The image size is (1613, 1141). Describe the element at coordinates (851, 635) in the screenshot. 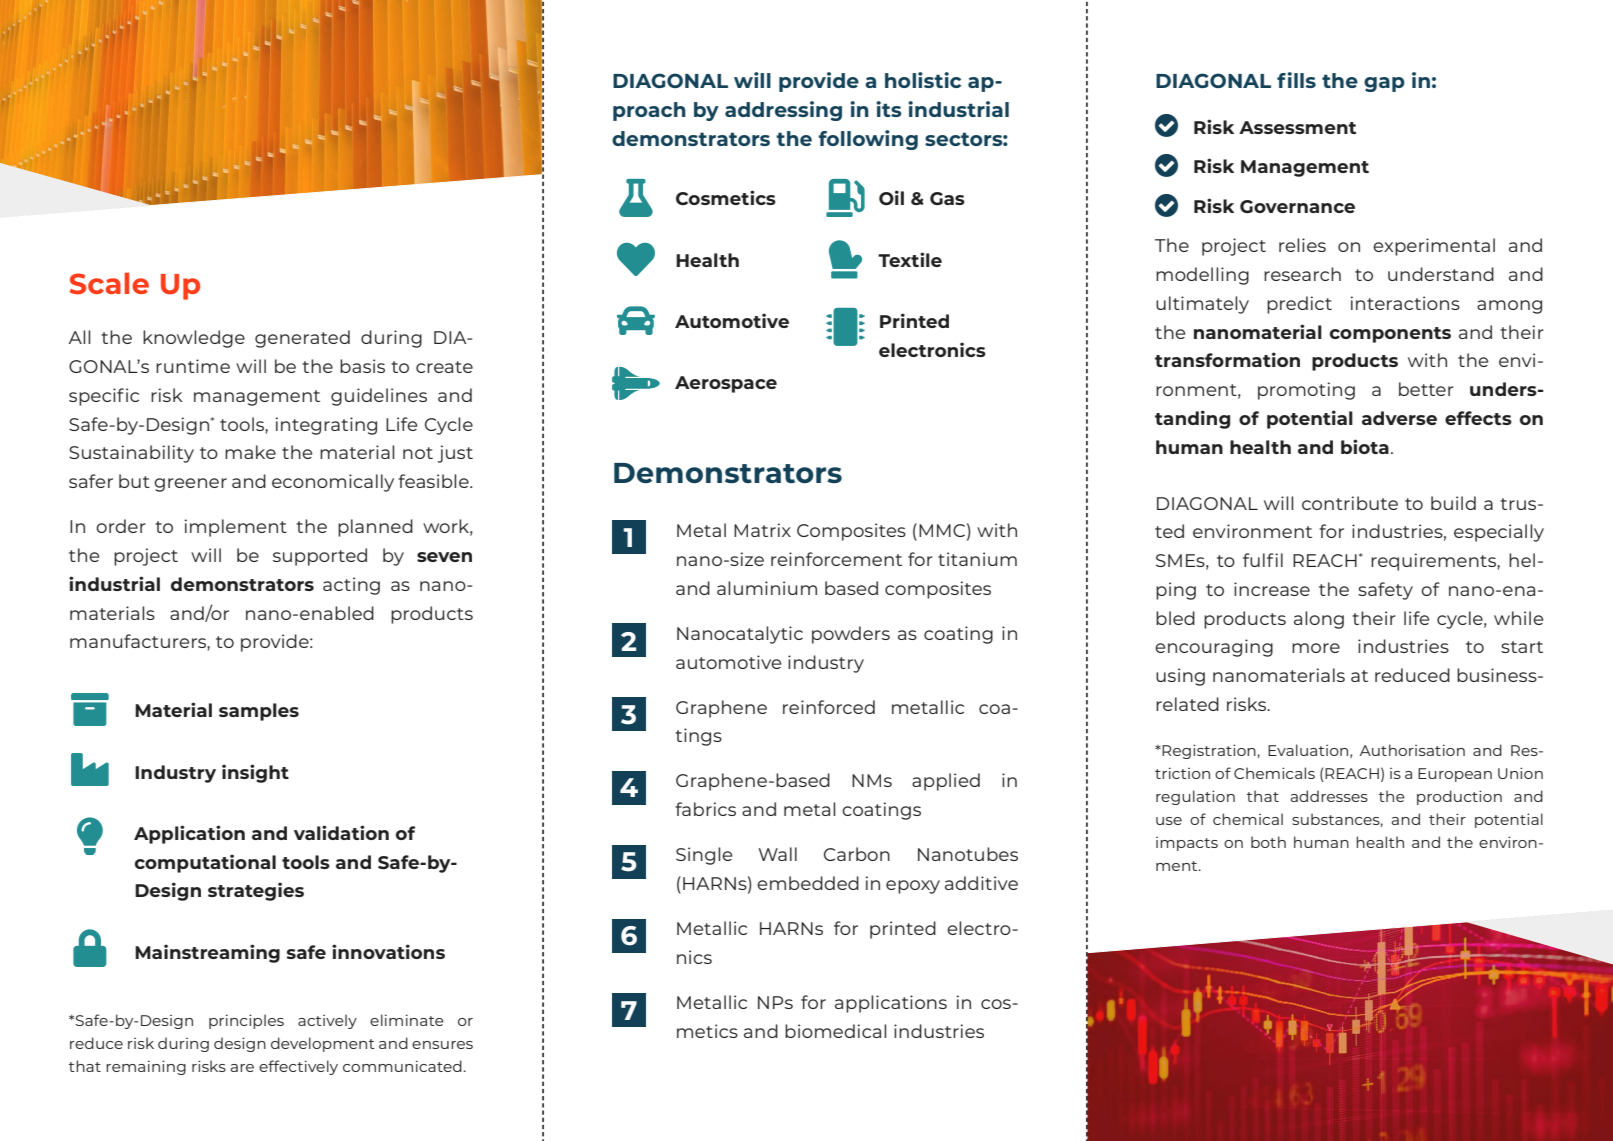

I see `powders` at that location.
